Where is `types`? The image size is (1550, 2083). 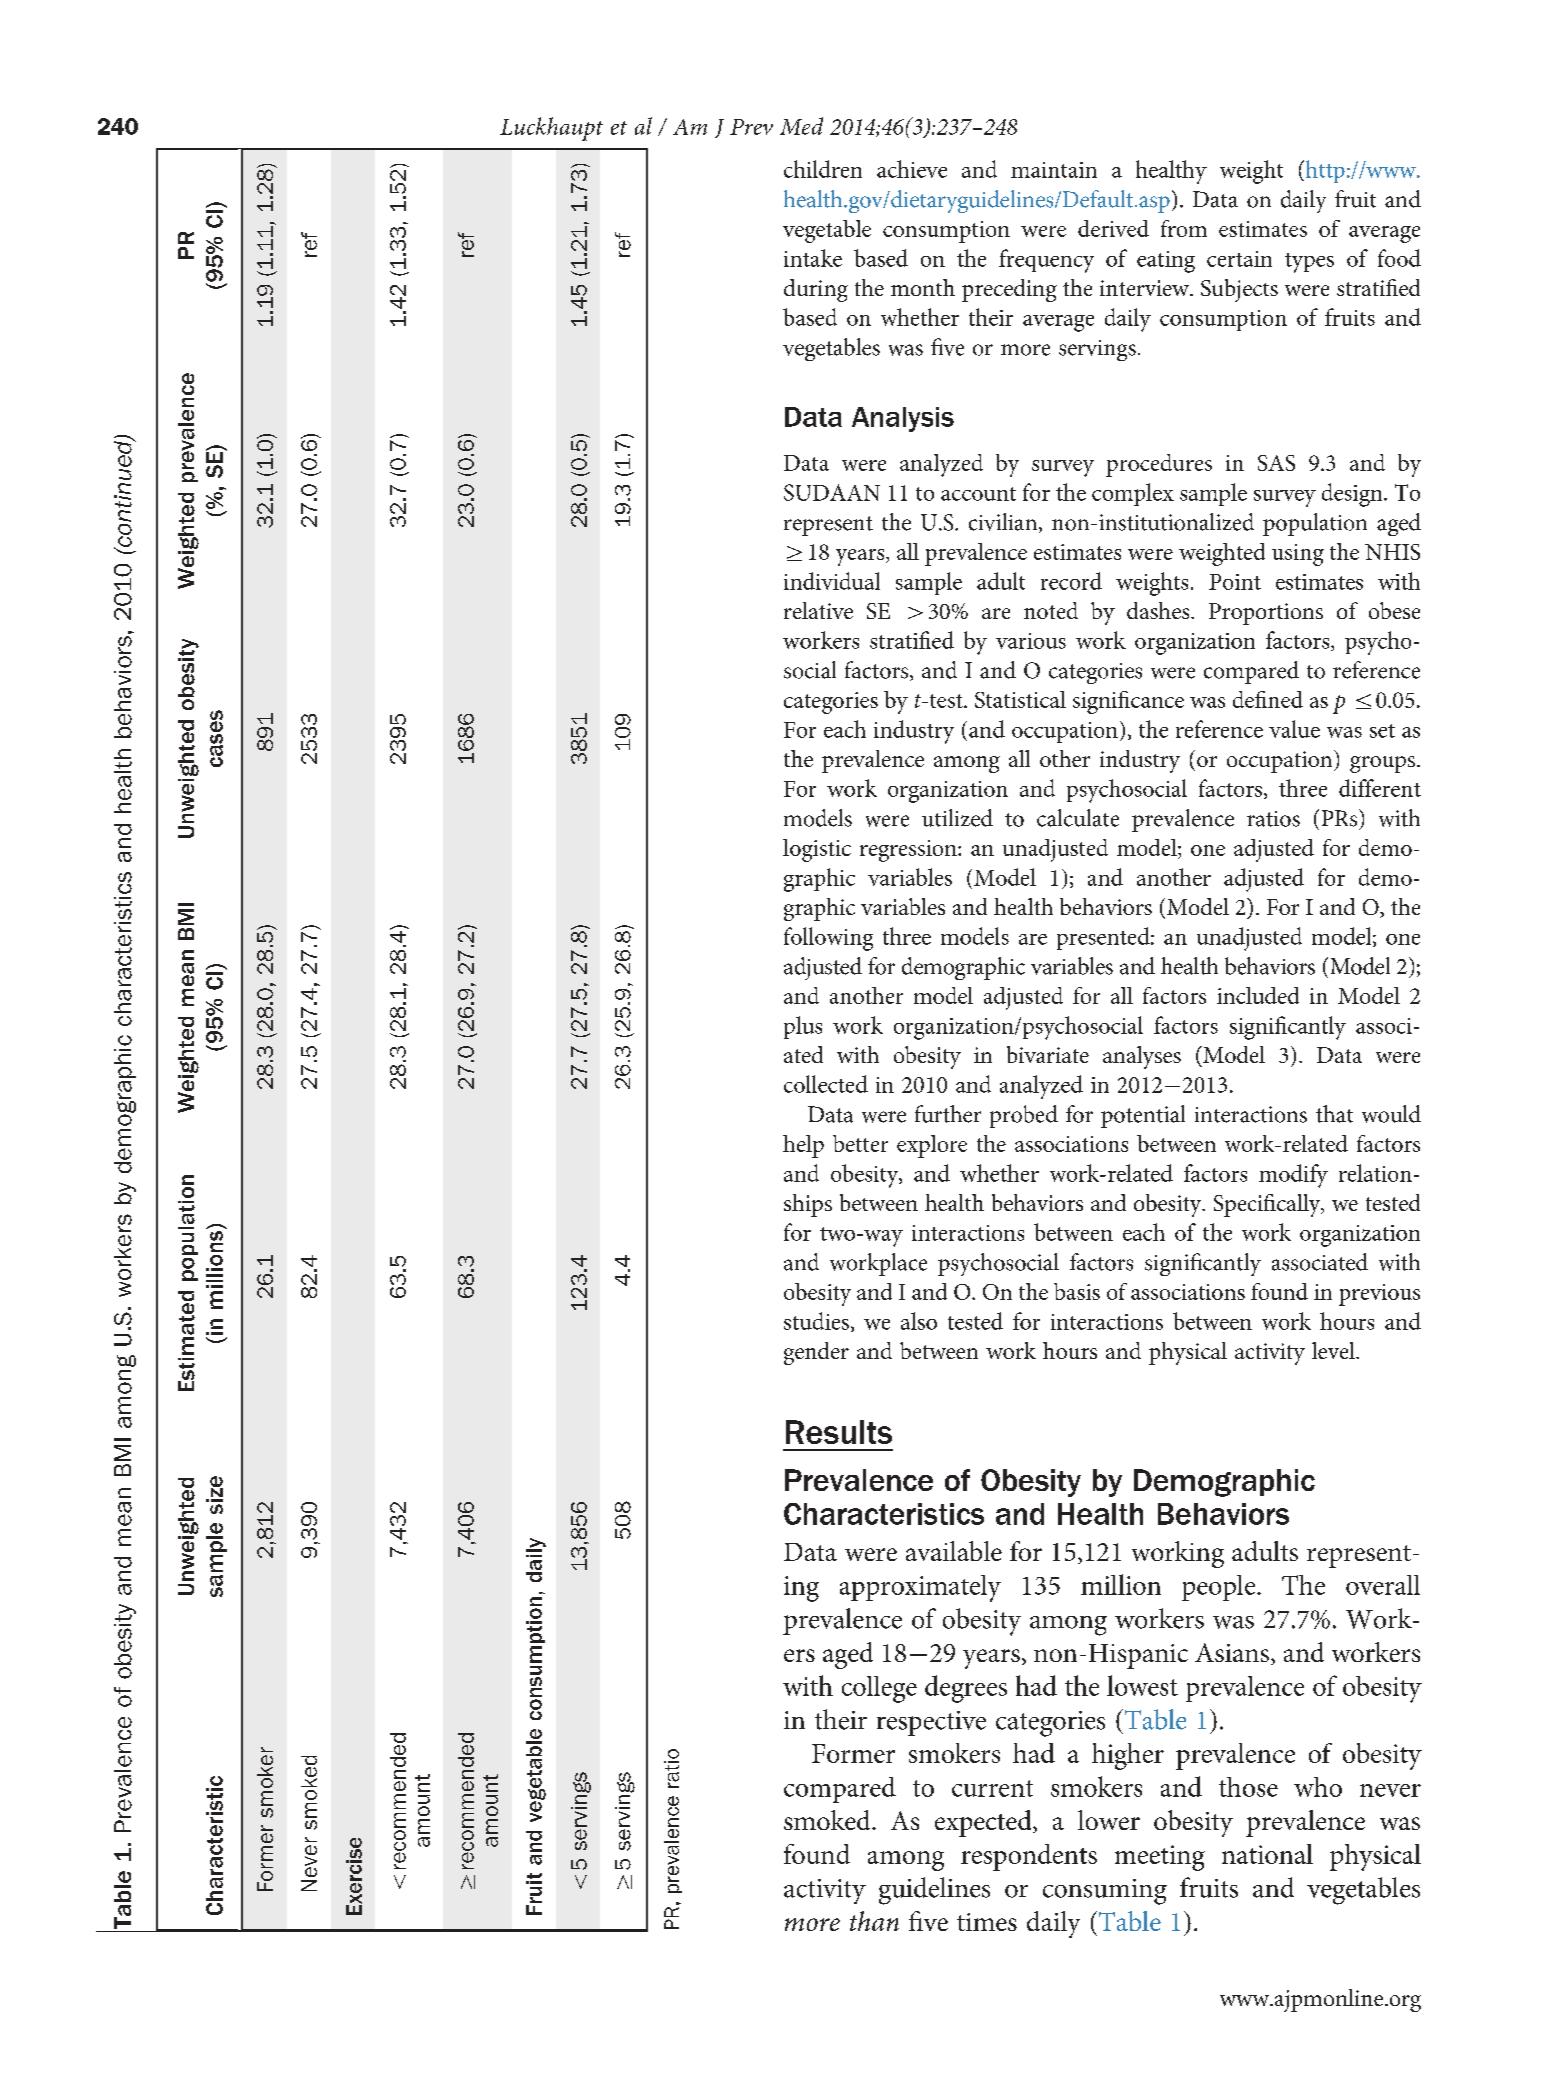 types is located at coordinates (1309, 263).
